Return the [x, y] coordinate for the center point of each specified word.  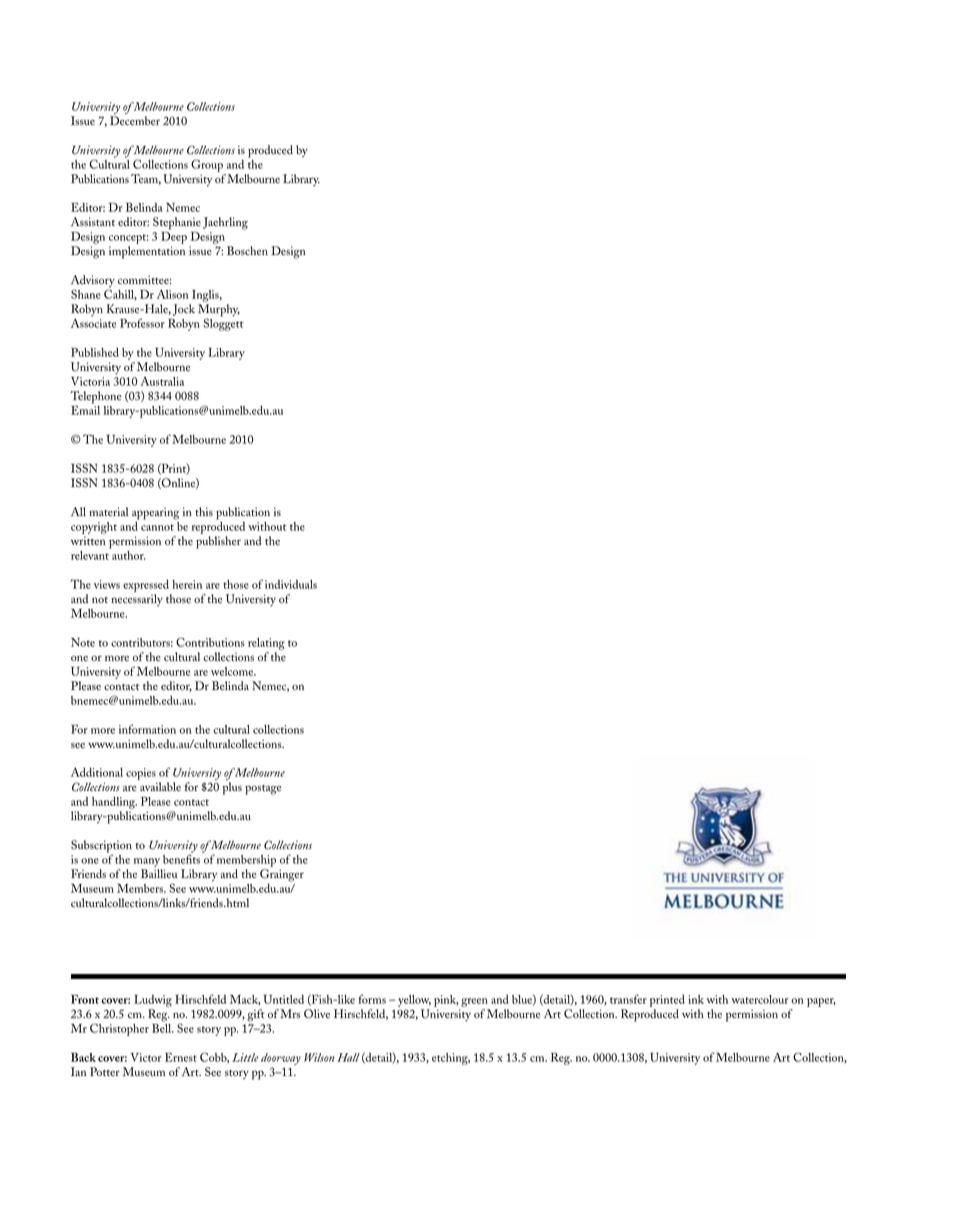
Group [207, 165]
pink [446, 1002]
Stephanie [177, 223]
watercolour [760, 999]
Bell [163, 1028]
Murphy [219, 311]
